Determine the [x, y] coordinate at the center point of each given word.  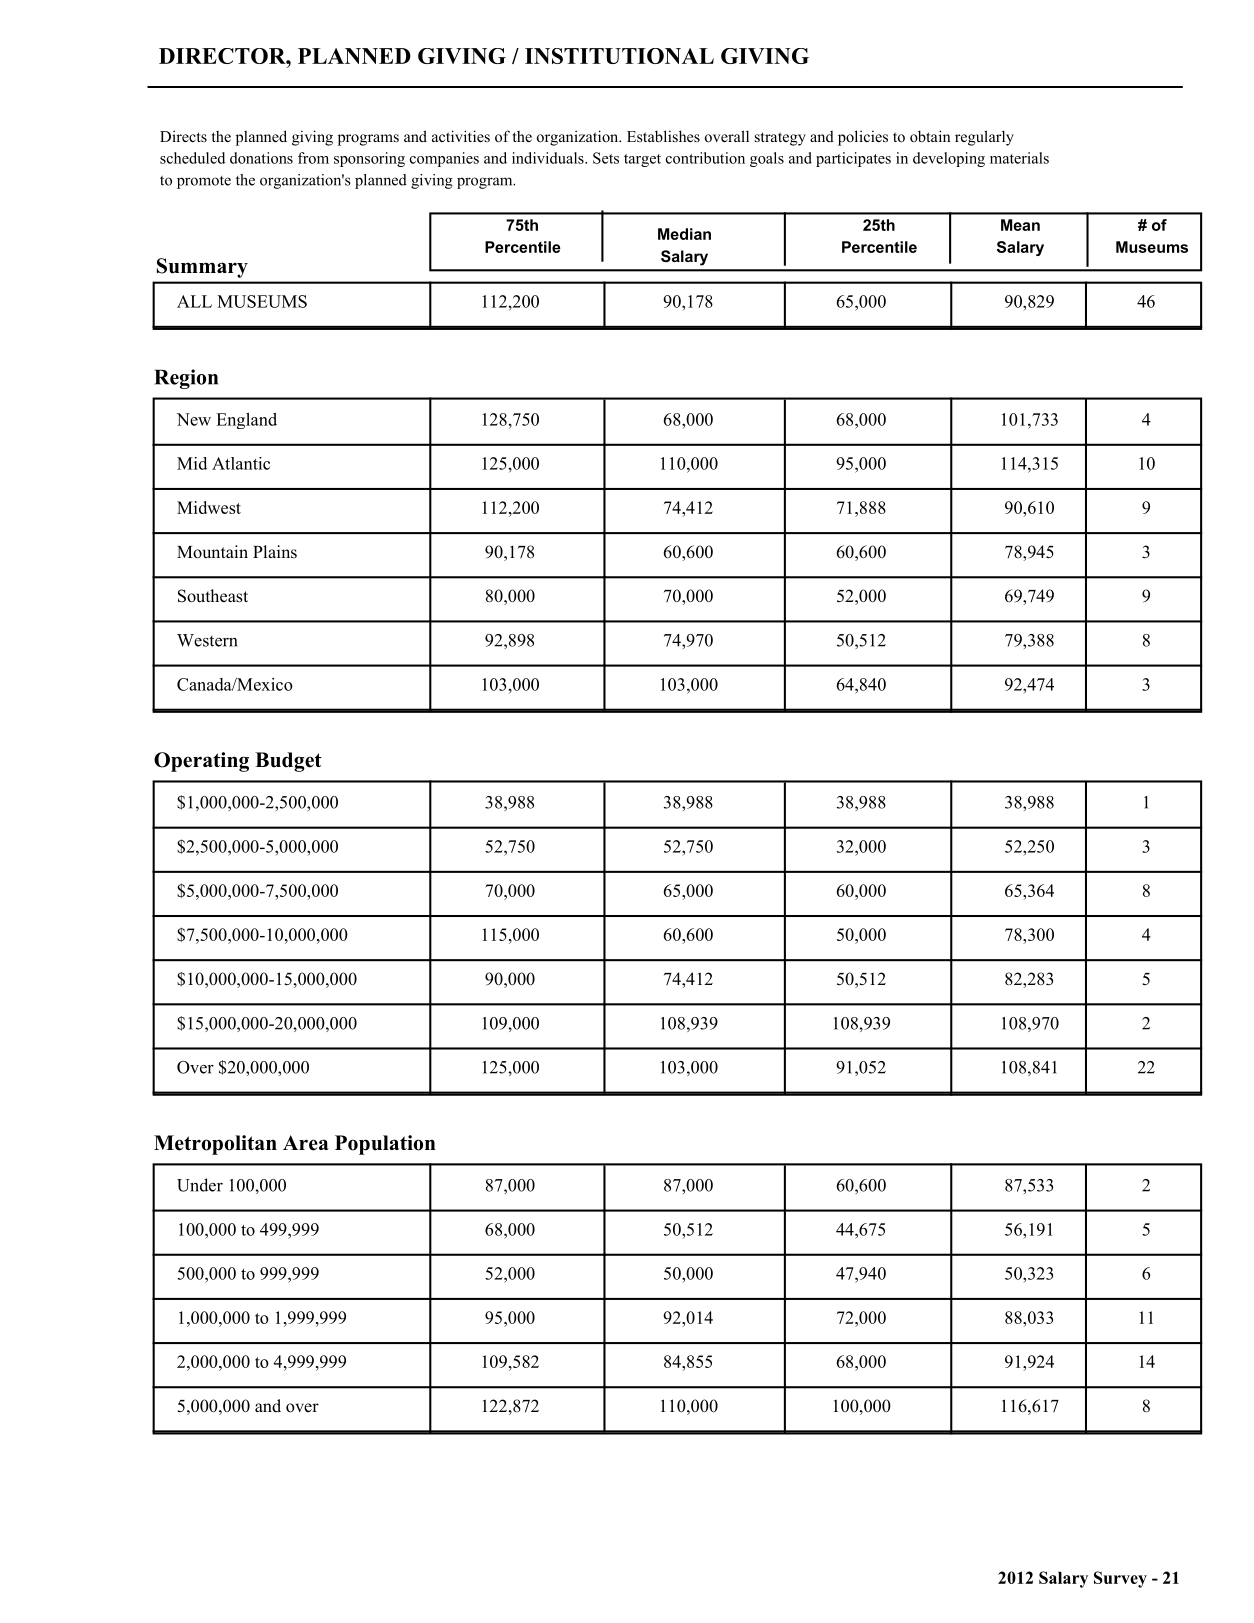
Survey [1120, 1579]
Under [200, 1185]
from [313, 158]
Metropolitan [215, 1145]
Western [207, 640]
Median [684, 234]
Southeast [213, 596]
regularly [984, 138]
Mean [1020, 225]
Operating [201, 762]
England [246, 421]
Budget [288, 762]
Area [306, 1143]
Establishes [663, 136]
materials [1019, 158]
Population [385, 1145]
